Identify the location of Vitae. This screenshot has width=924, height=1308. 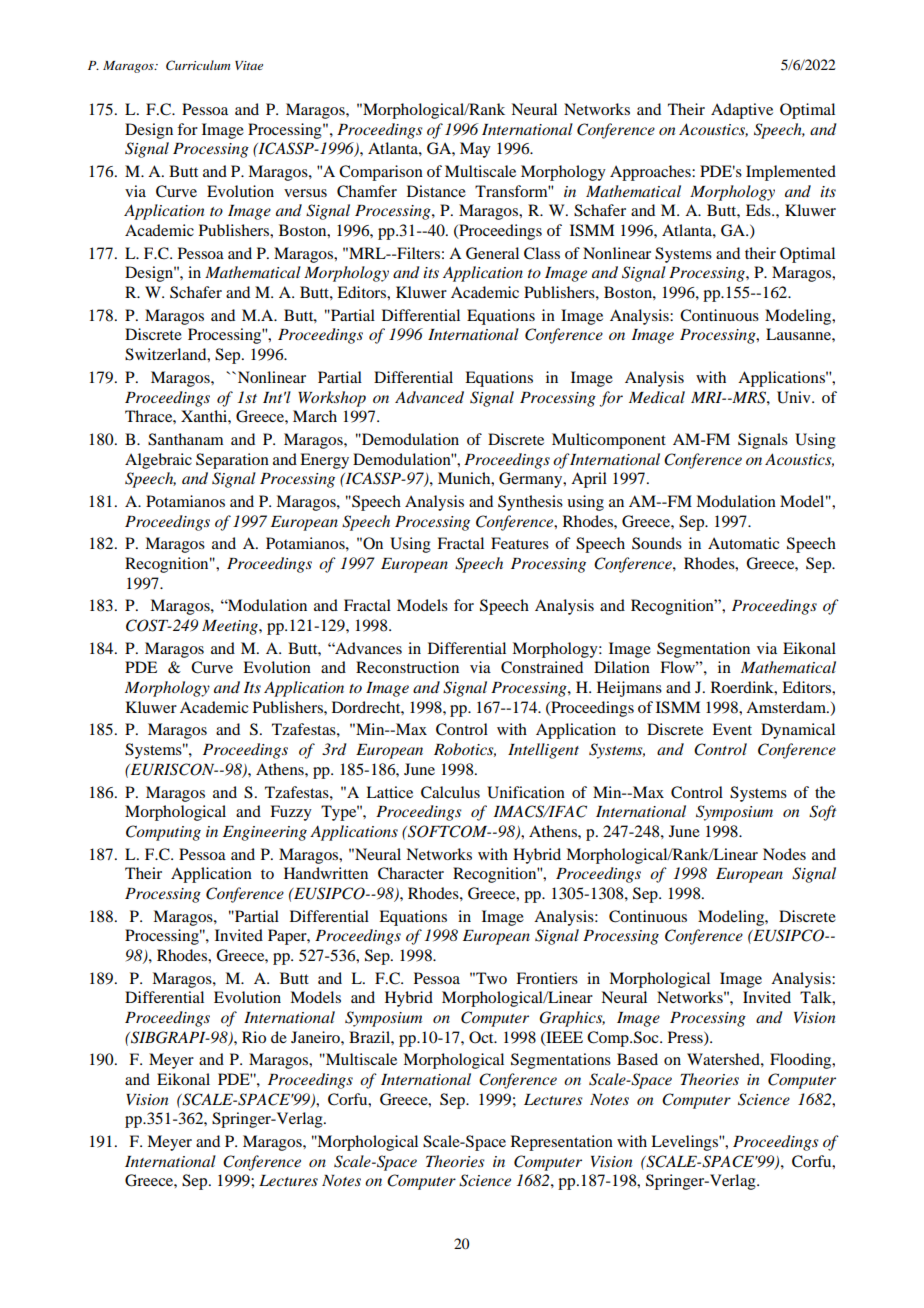
(249, 65).
